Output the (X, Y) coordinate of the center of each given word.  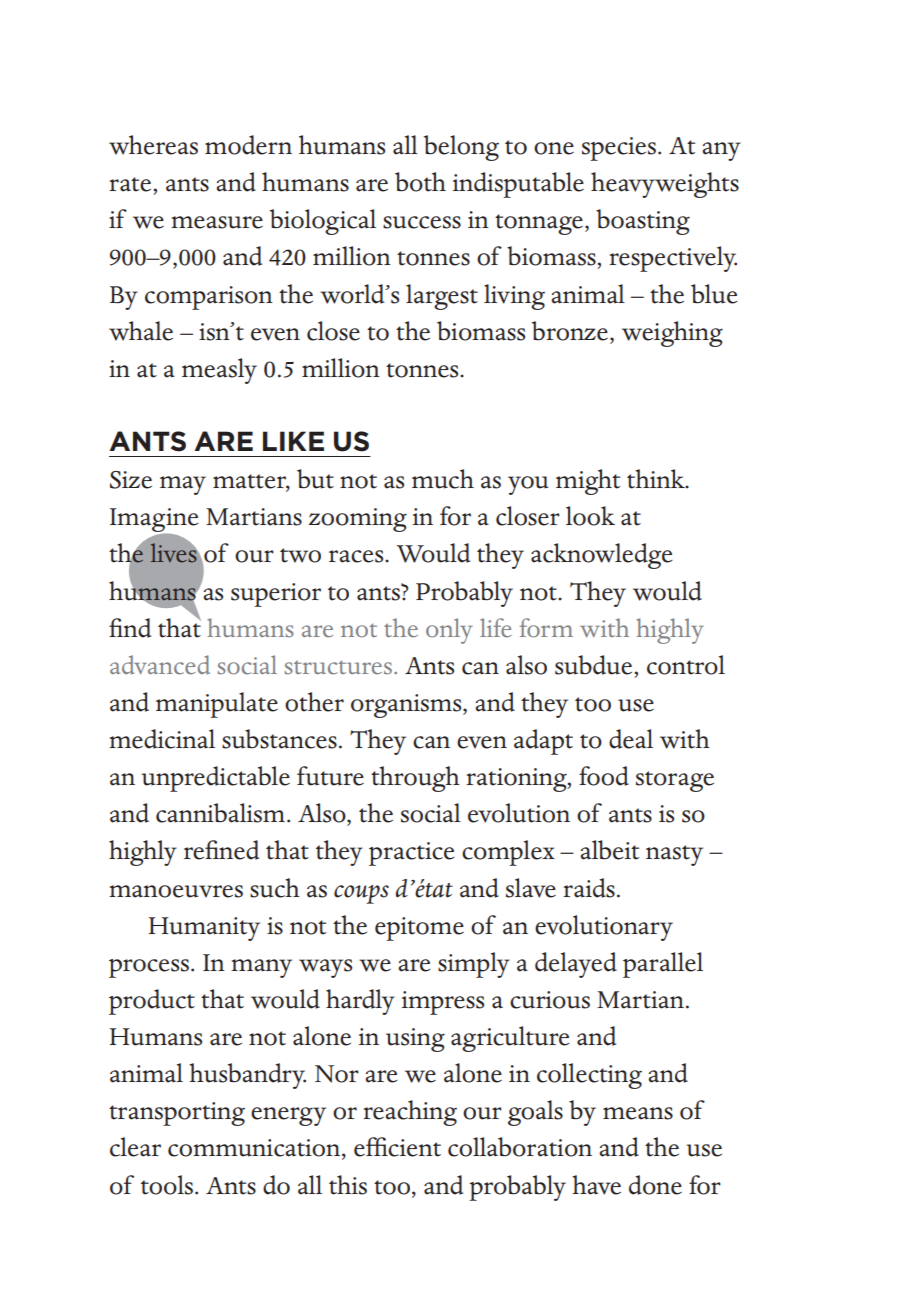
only (449, 631)
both (420, 182)
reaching (410, 1113)
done (655, 1185)
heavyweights (665, 185)
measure (217, 222)
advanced (160, 665)
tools (167, 1185)
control (686, 665)
